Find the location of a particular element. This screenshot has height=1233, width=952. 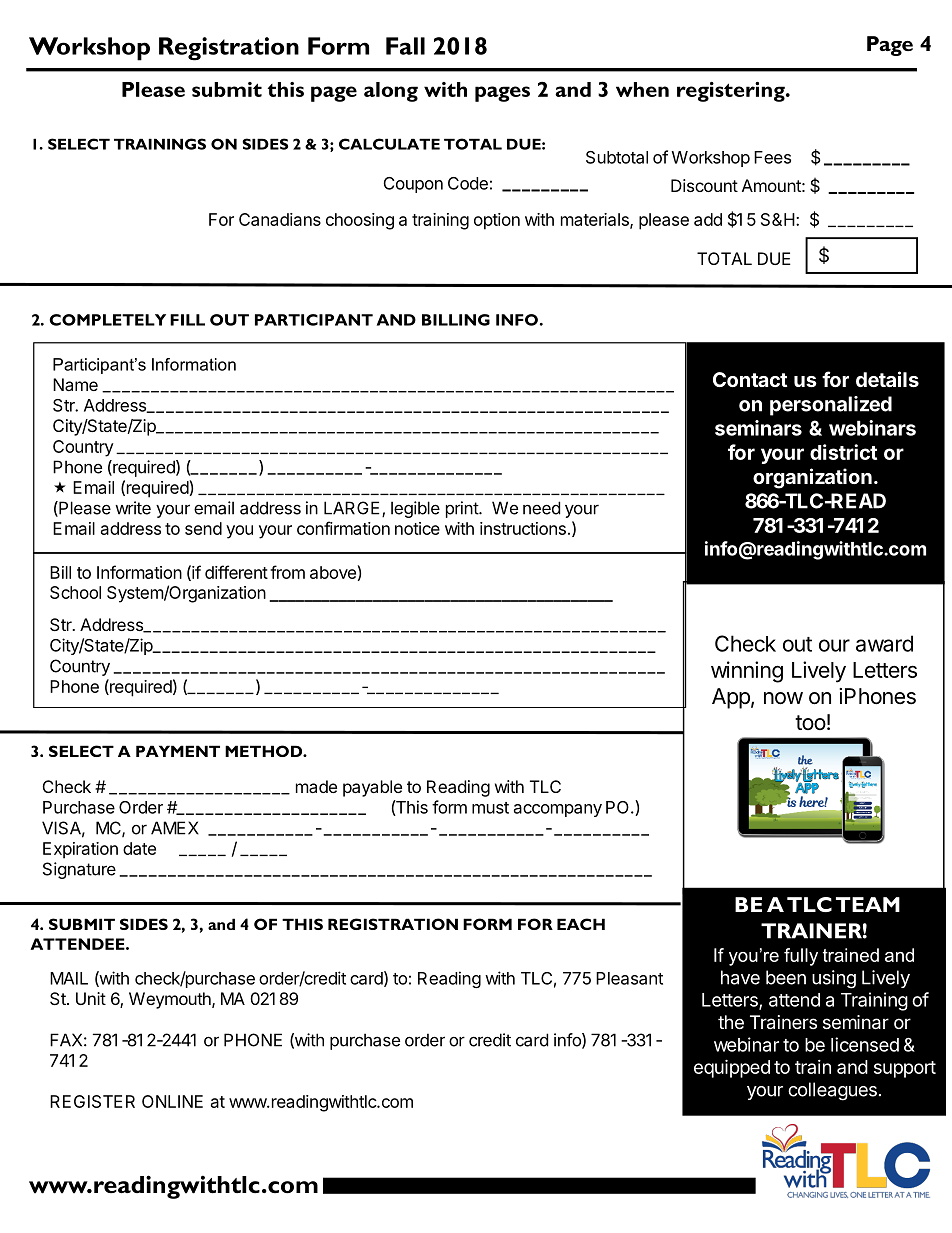

ONLINE is located at coordinates (172, 1101).
